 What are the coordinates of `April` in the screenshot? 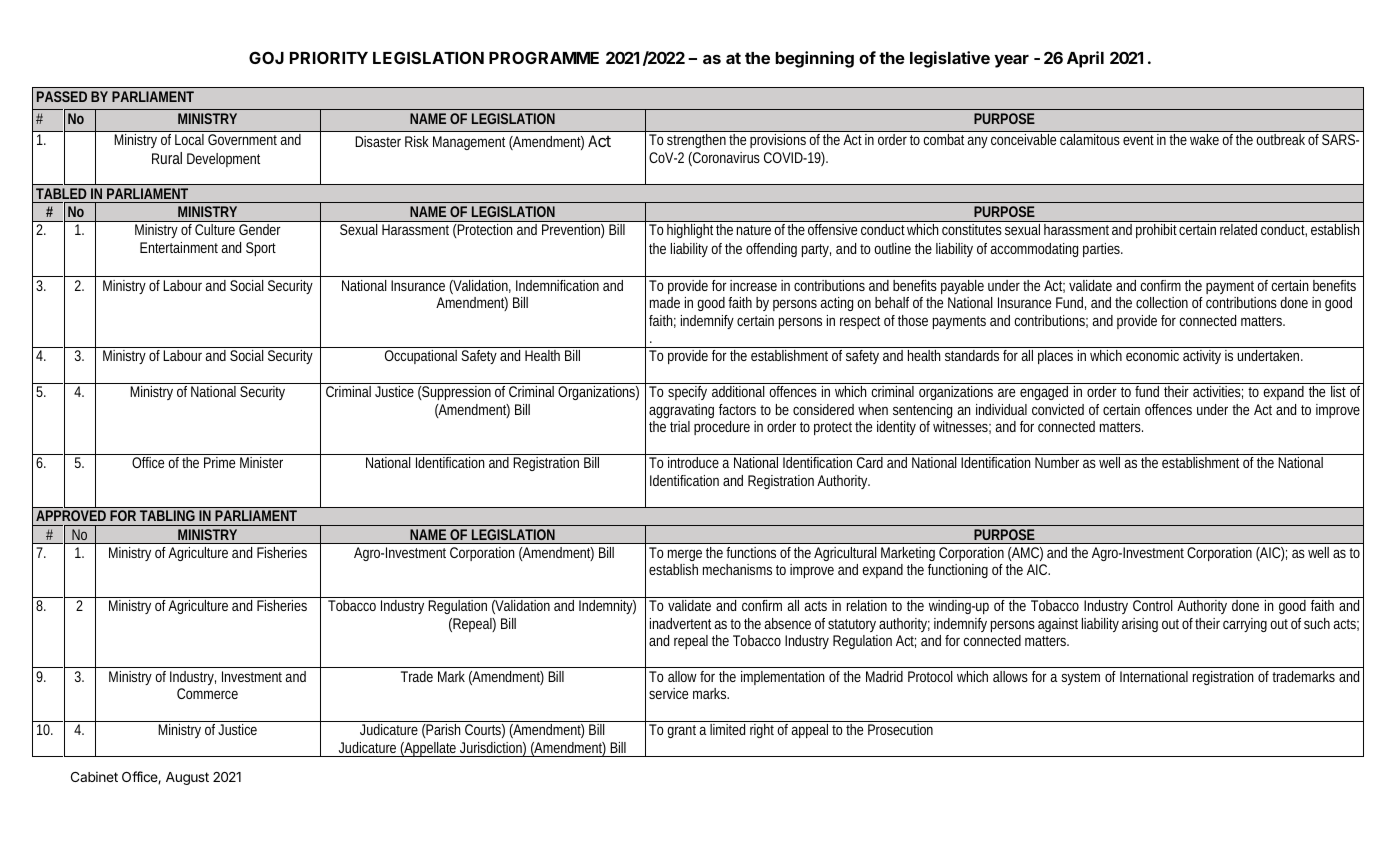 It's located at (1085, 59).
